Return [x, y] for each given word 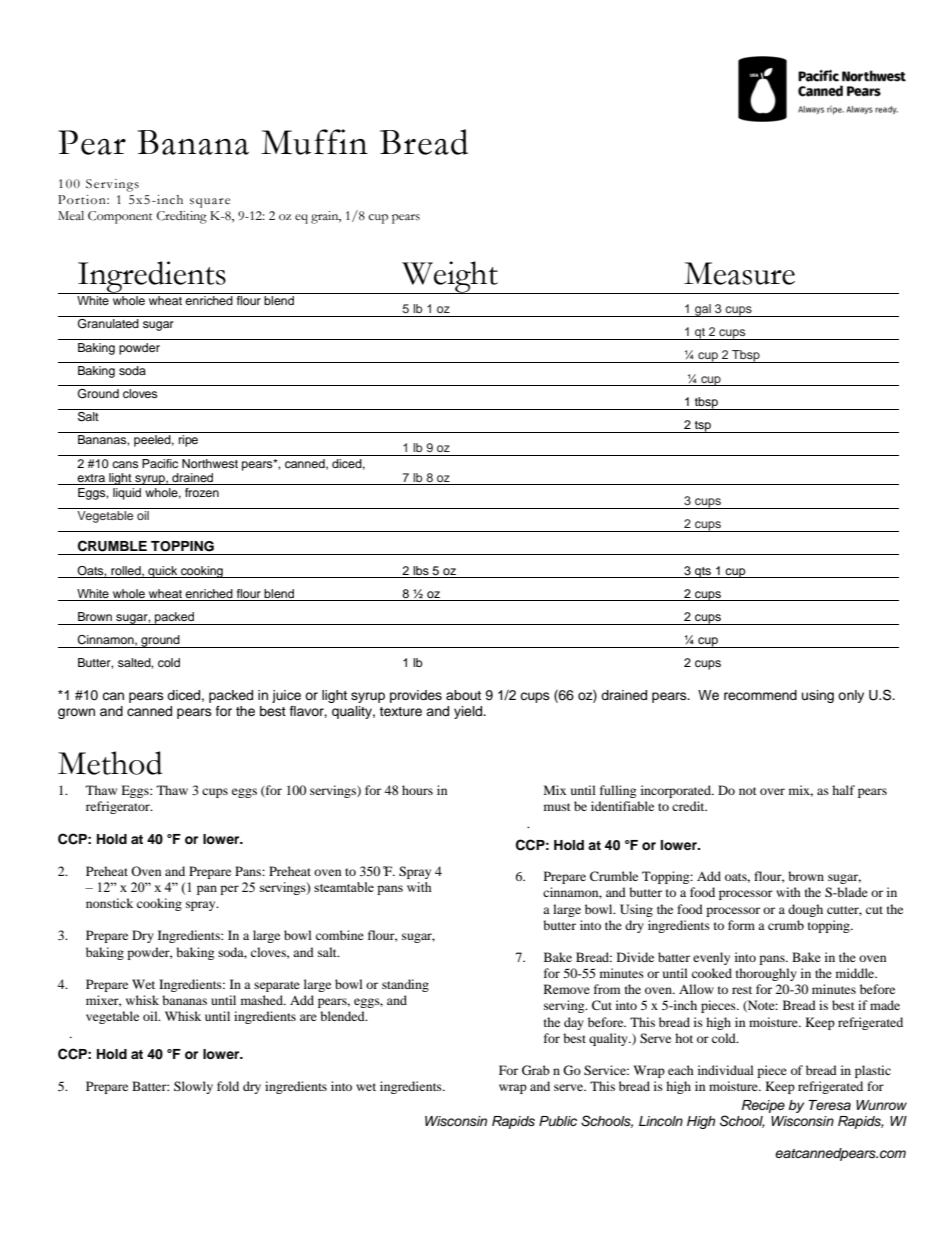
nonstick [109, 903]
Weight [450, 277]
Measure [739, 273]
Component [120, 217]
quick [163, 572]
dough [805, 910]
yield [469, 712]
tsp [703, 427]
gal [703, 310]
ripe [188, 441]
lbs [421, 570]
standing [405, 985]
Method [110, 763]
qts [703, 572]
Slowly [193, 1087]
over [772, 791]
